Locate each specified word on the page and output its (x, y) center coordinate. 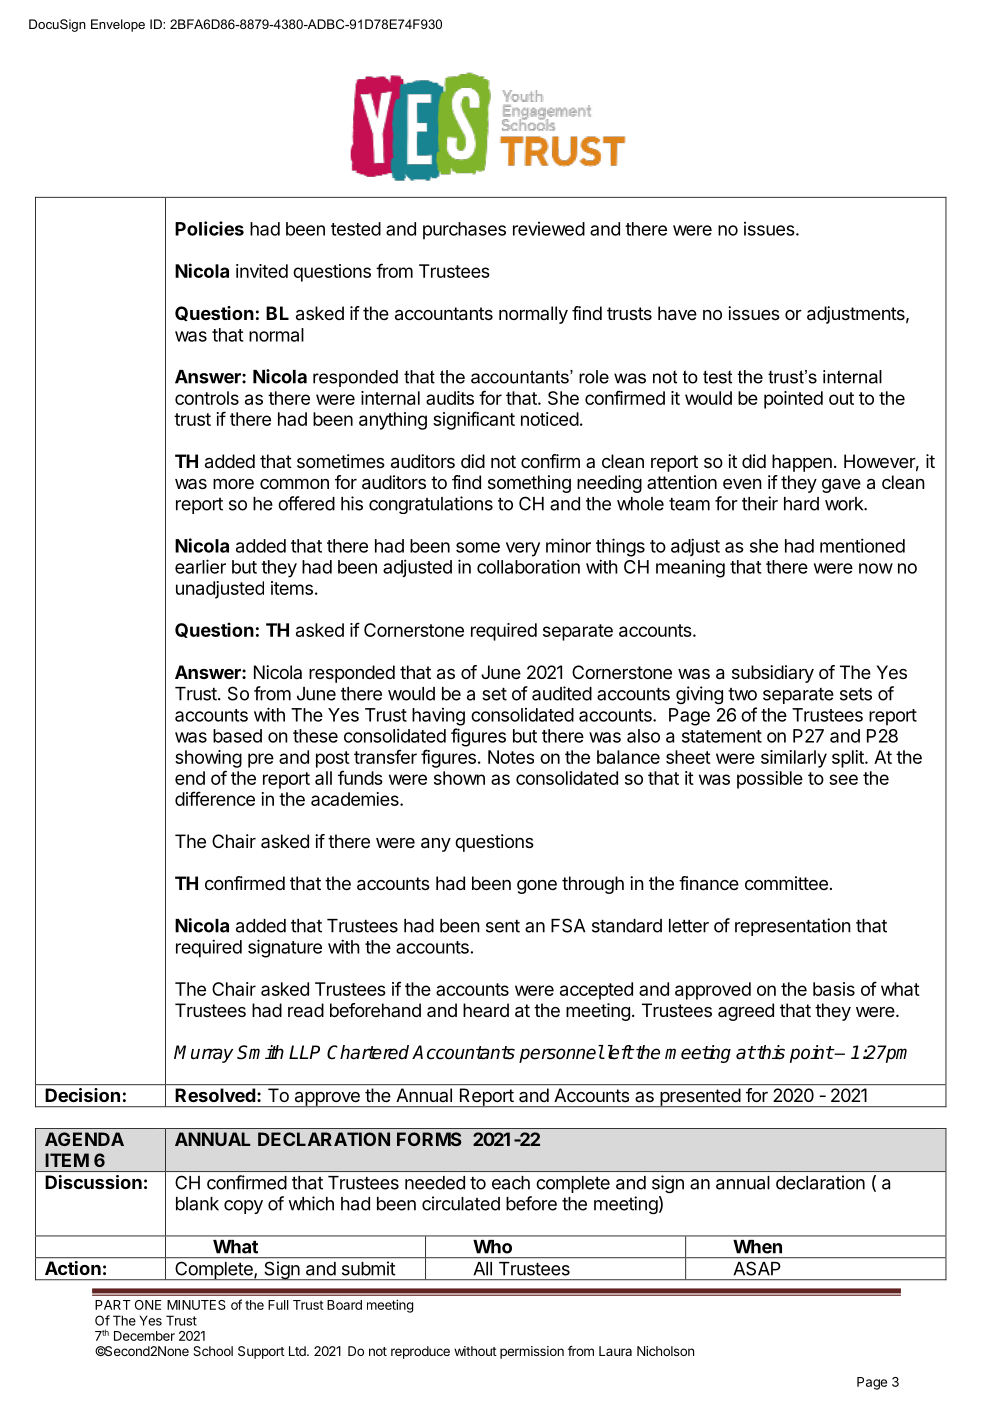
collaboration (528, 566)
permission (532, 1352)
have (677, 313)
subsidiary (773, 674)
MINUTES (196, 1305)
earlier (200, 566)
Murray (203, 1054)
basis (834, 989)
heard (486, 1010)
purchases (464, 231)
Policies (209, 228)
